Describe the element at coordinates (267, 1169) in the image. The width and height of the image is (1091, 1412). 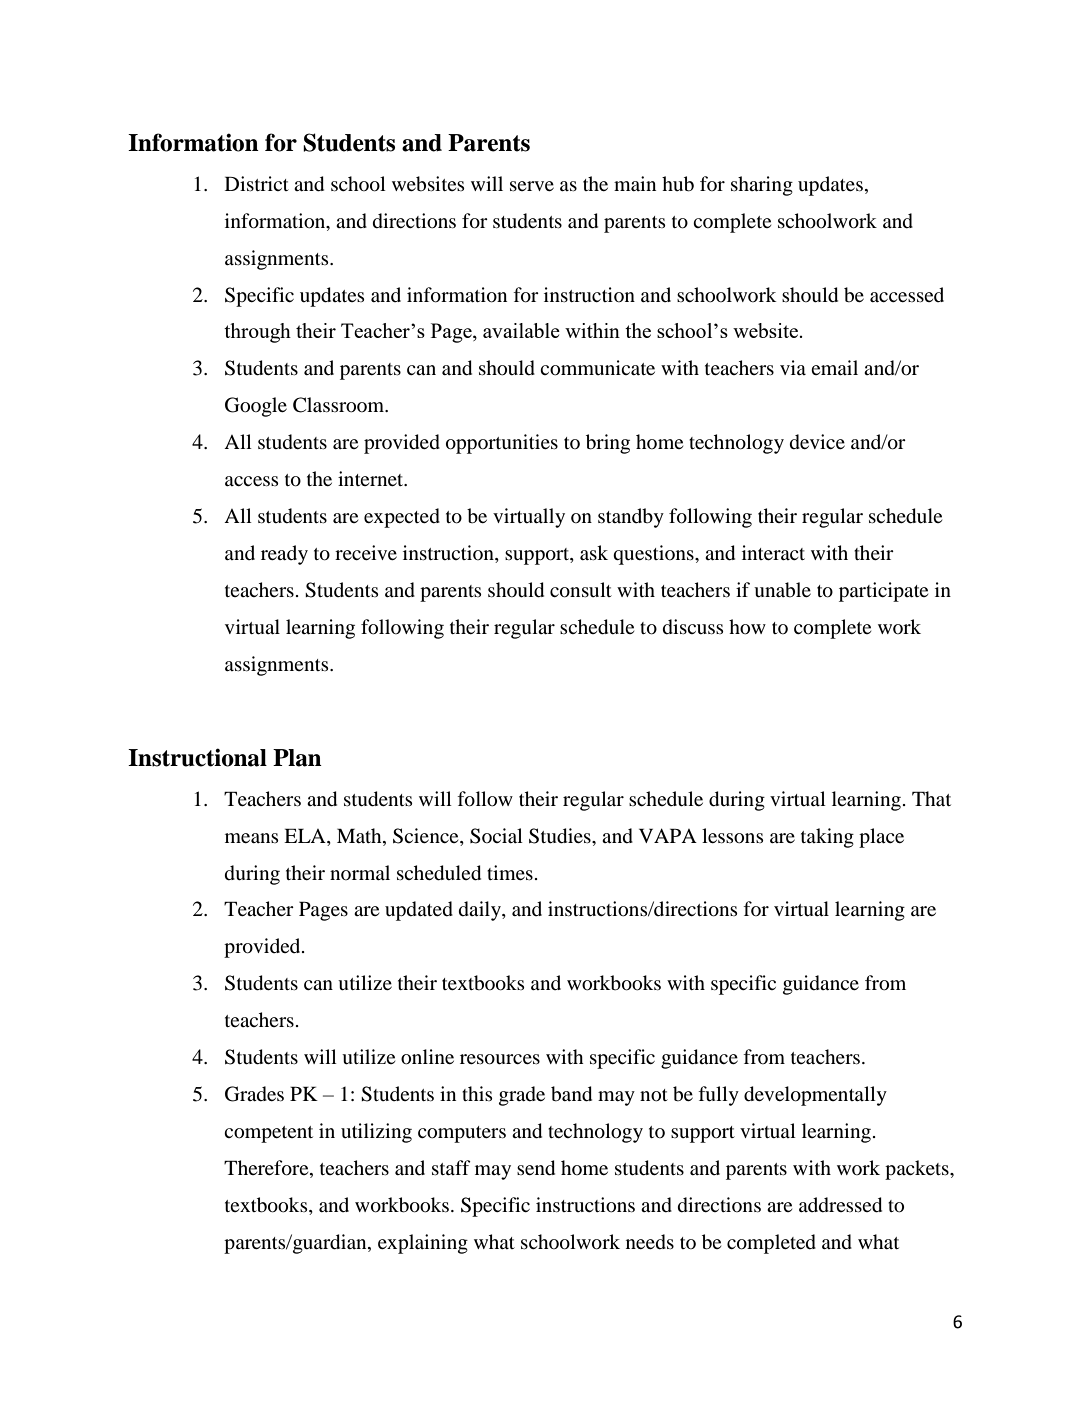
I see `Therefore` at that location.
